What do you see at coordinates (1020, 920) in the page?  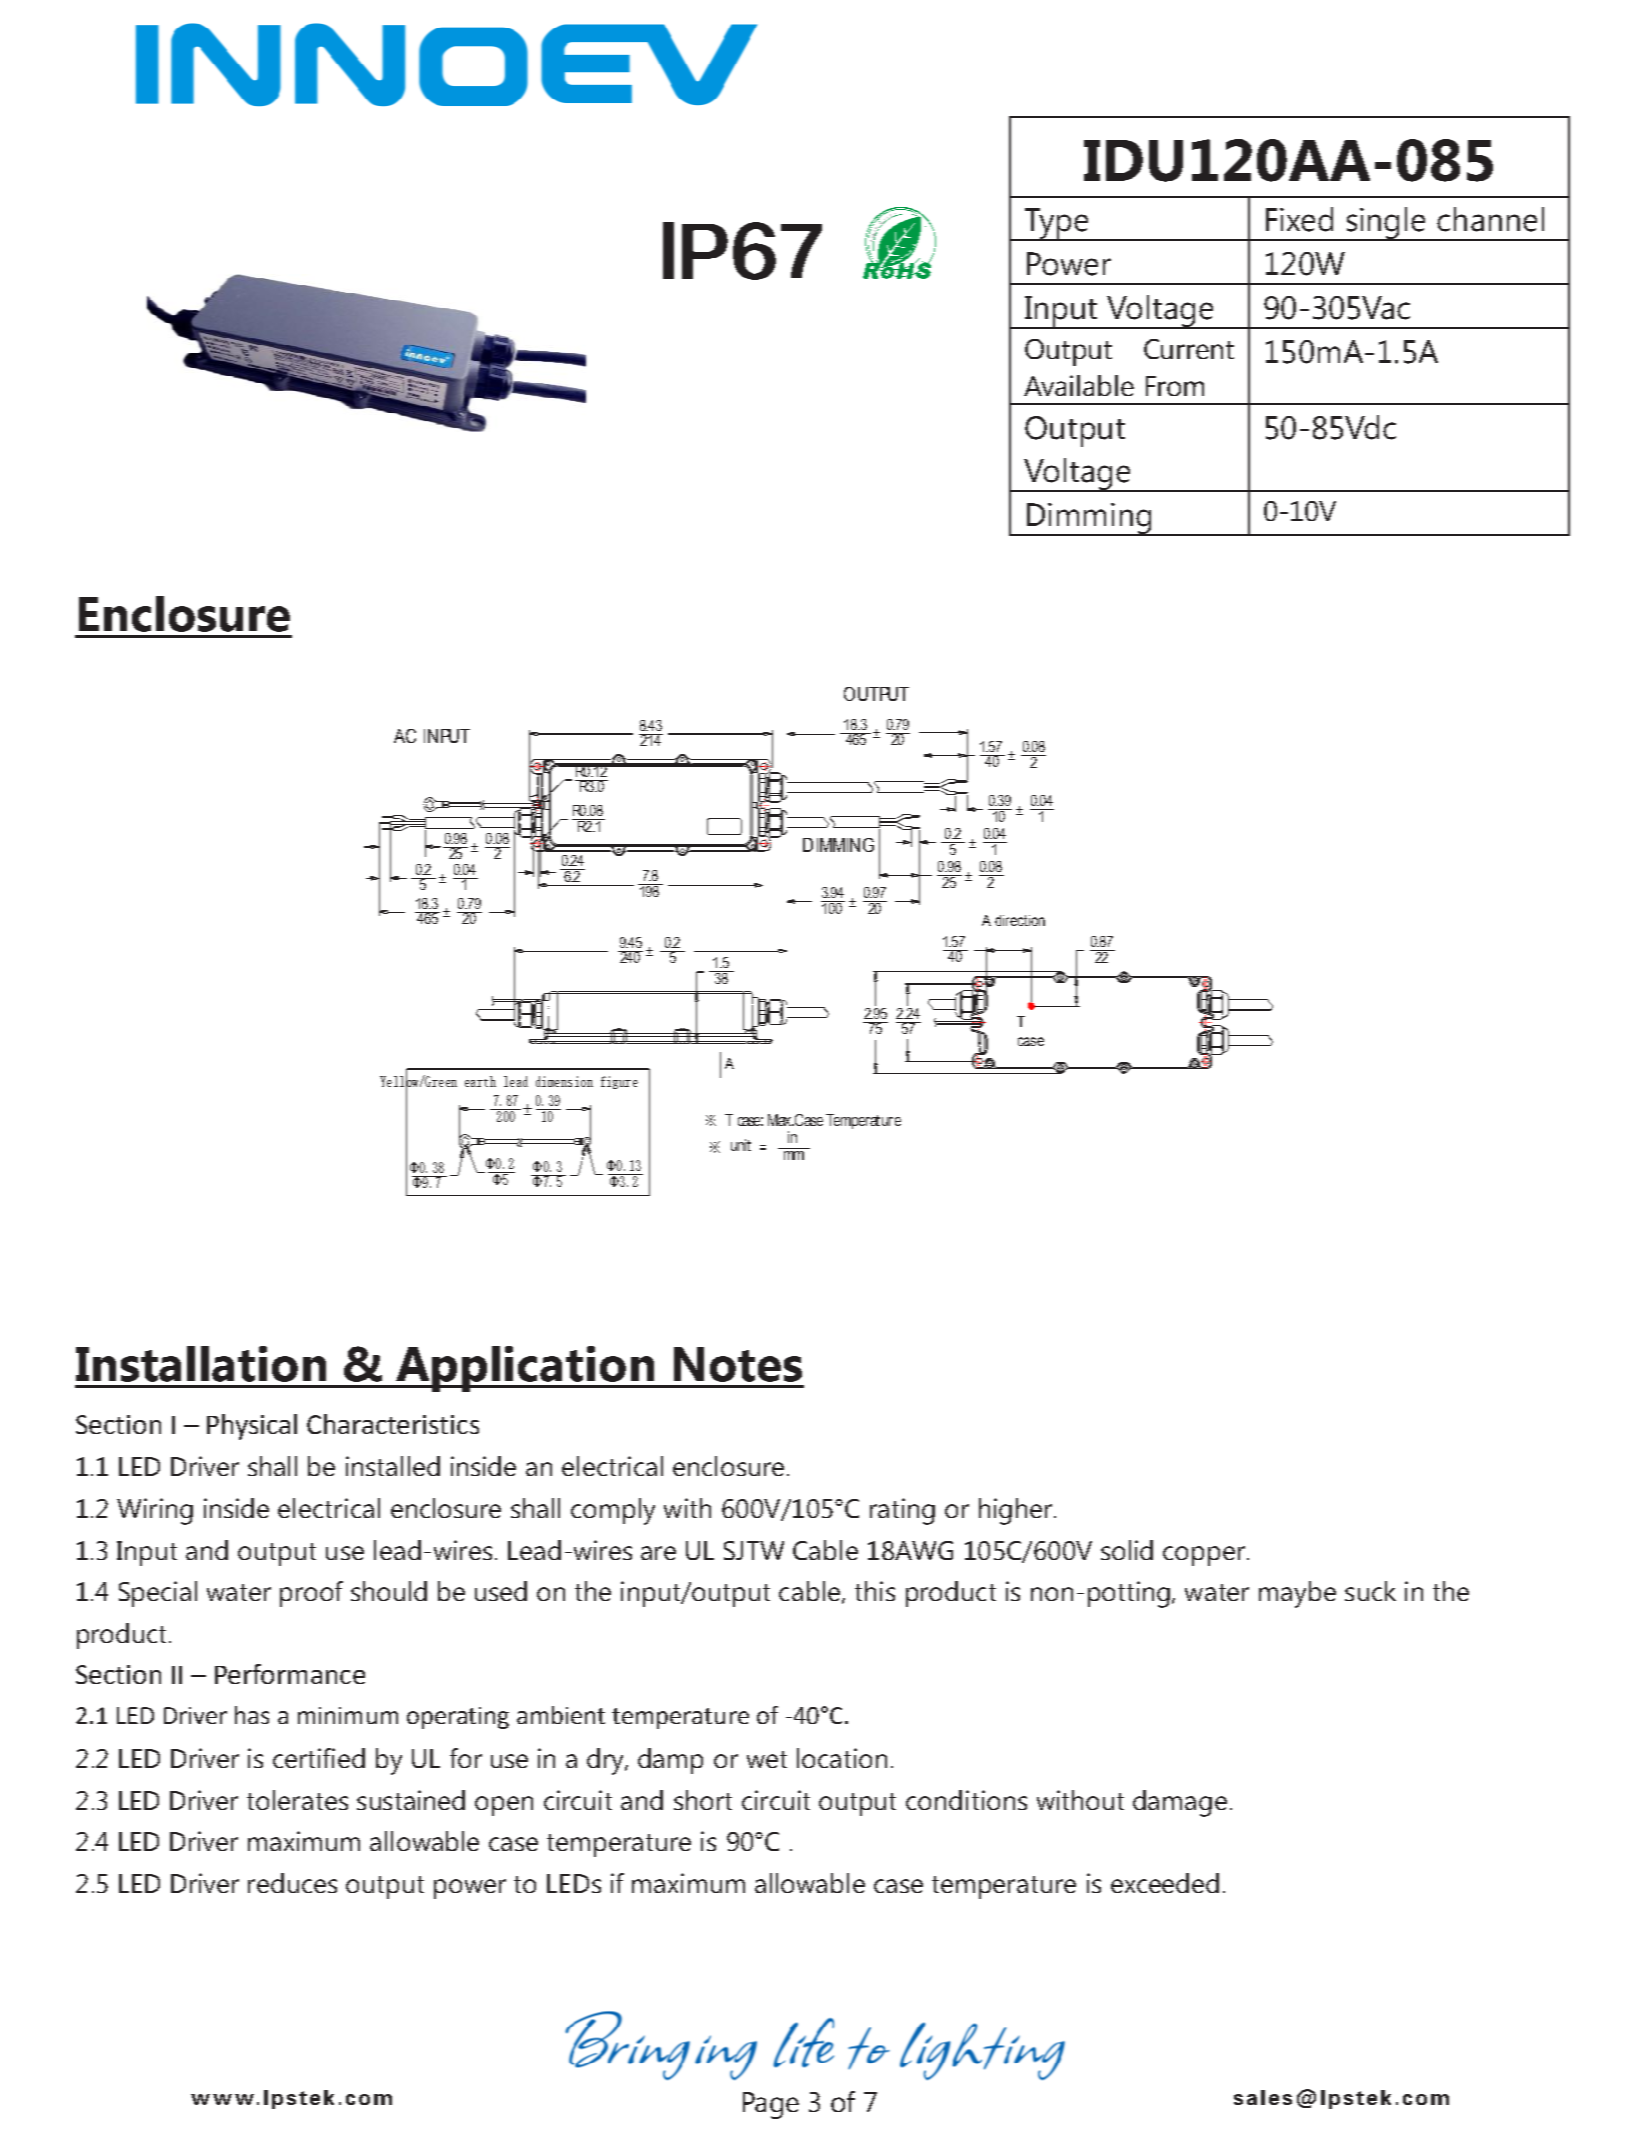 I see `direction` at bounding box center [1020, 920].
